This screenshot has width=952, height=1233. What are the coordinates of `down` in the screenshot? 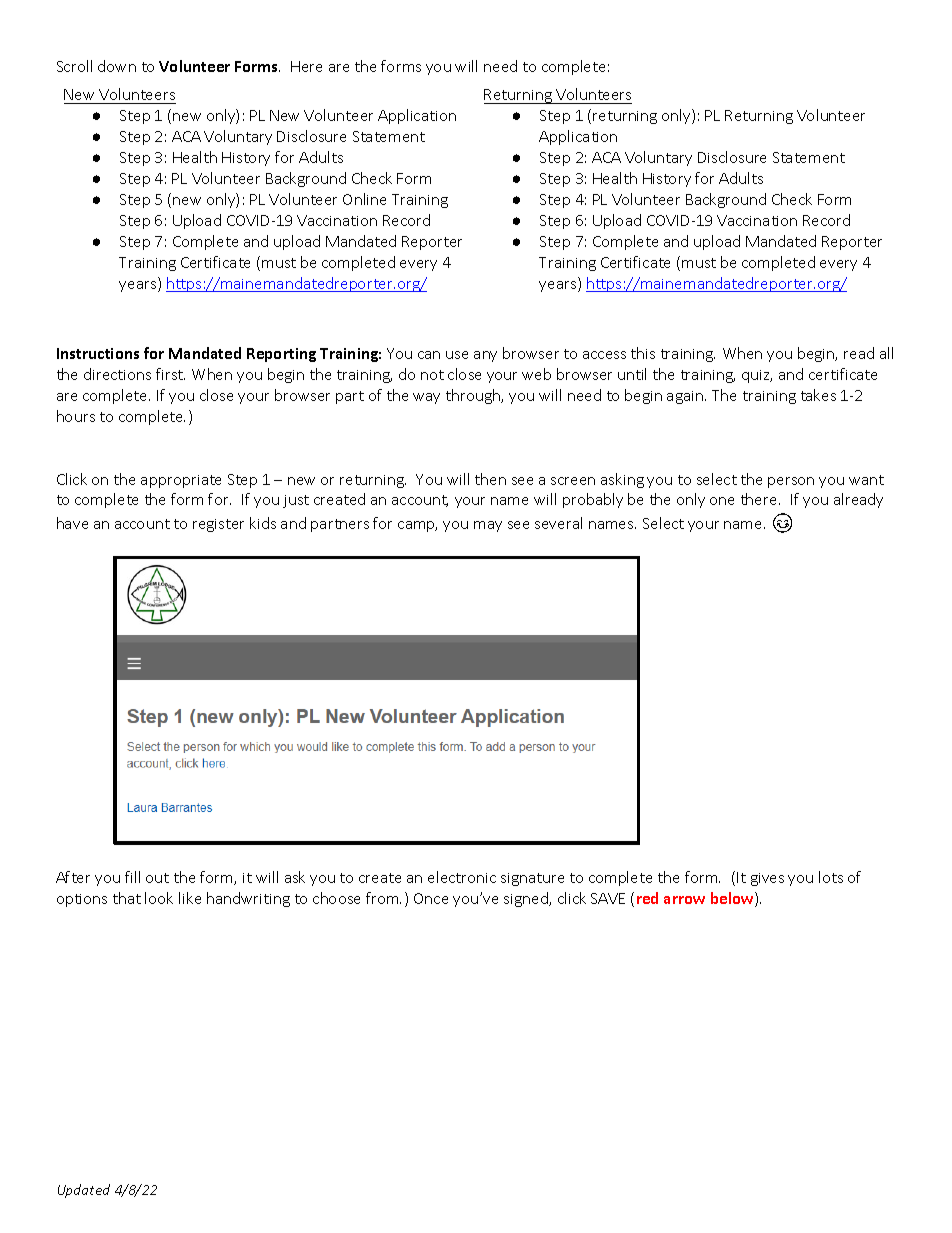 It's located at (117, 66).
